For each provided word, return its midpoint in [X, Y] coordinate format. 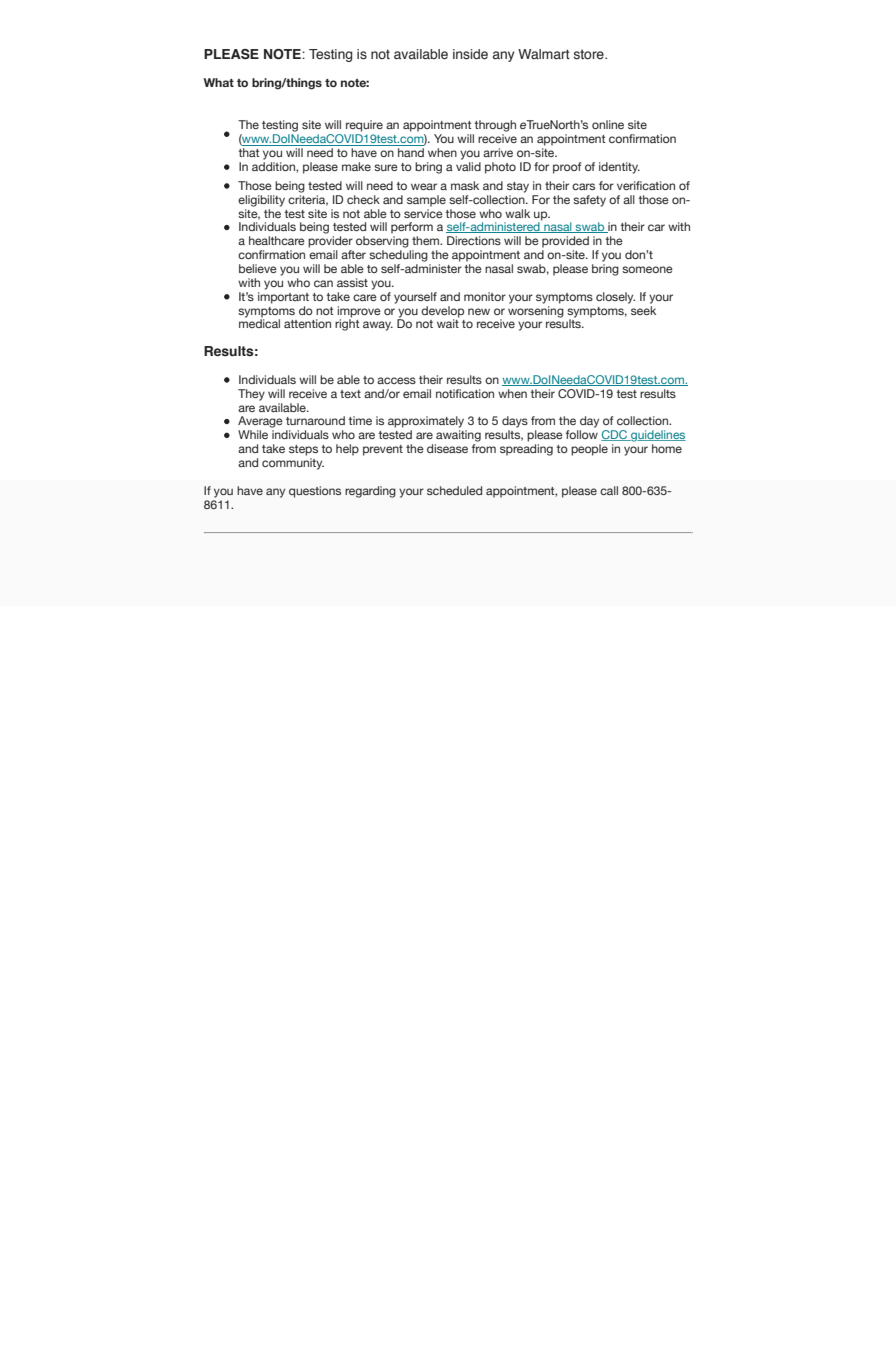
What [218, 82]
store [590, 54]
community [293, 464]
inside [470, 54]
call [609, 490]
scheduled [454, 490]
